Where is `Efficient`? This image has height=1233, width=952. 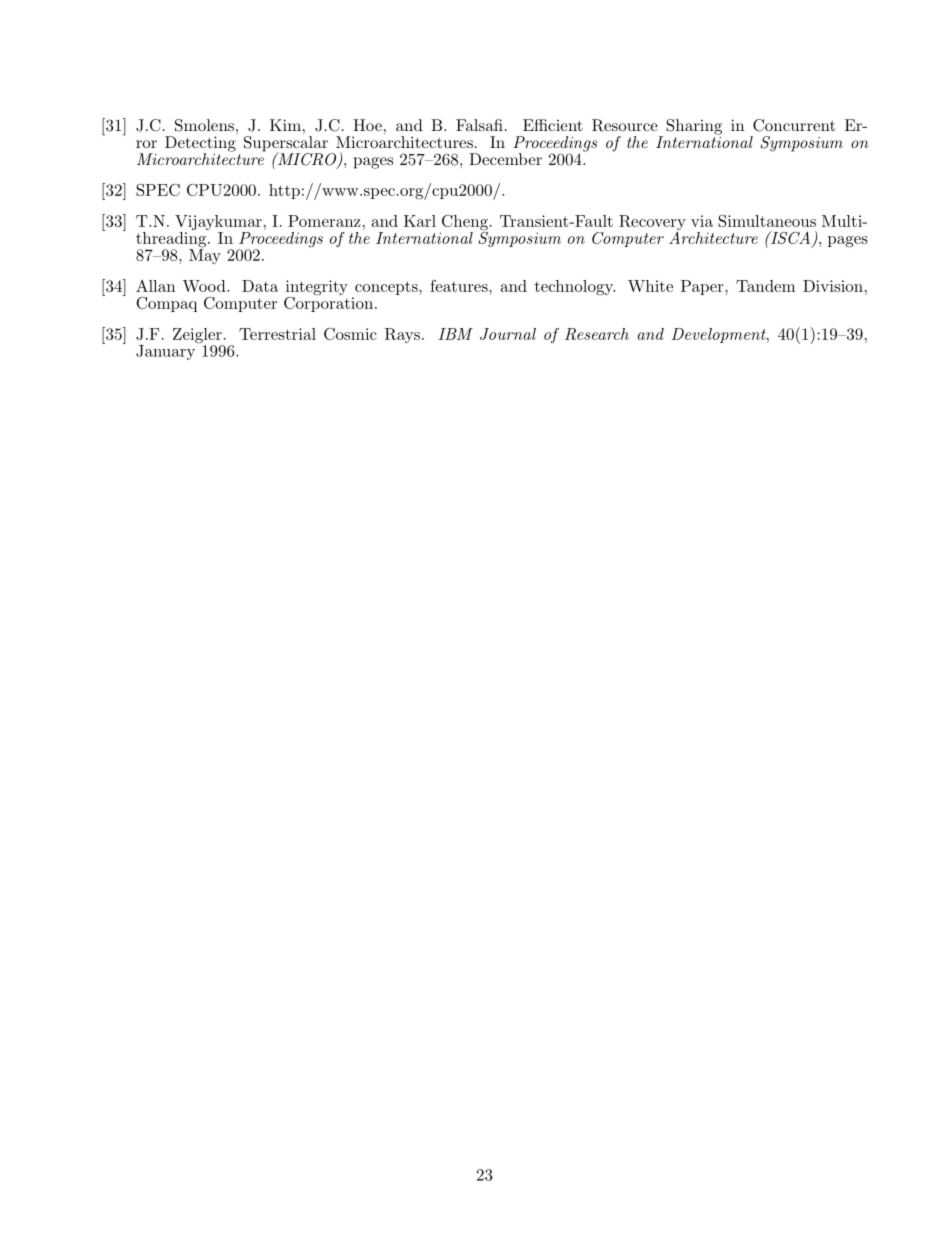 Efficient is located at coordinates (553, 125).
